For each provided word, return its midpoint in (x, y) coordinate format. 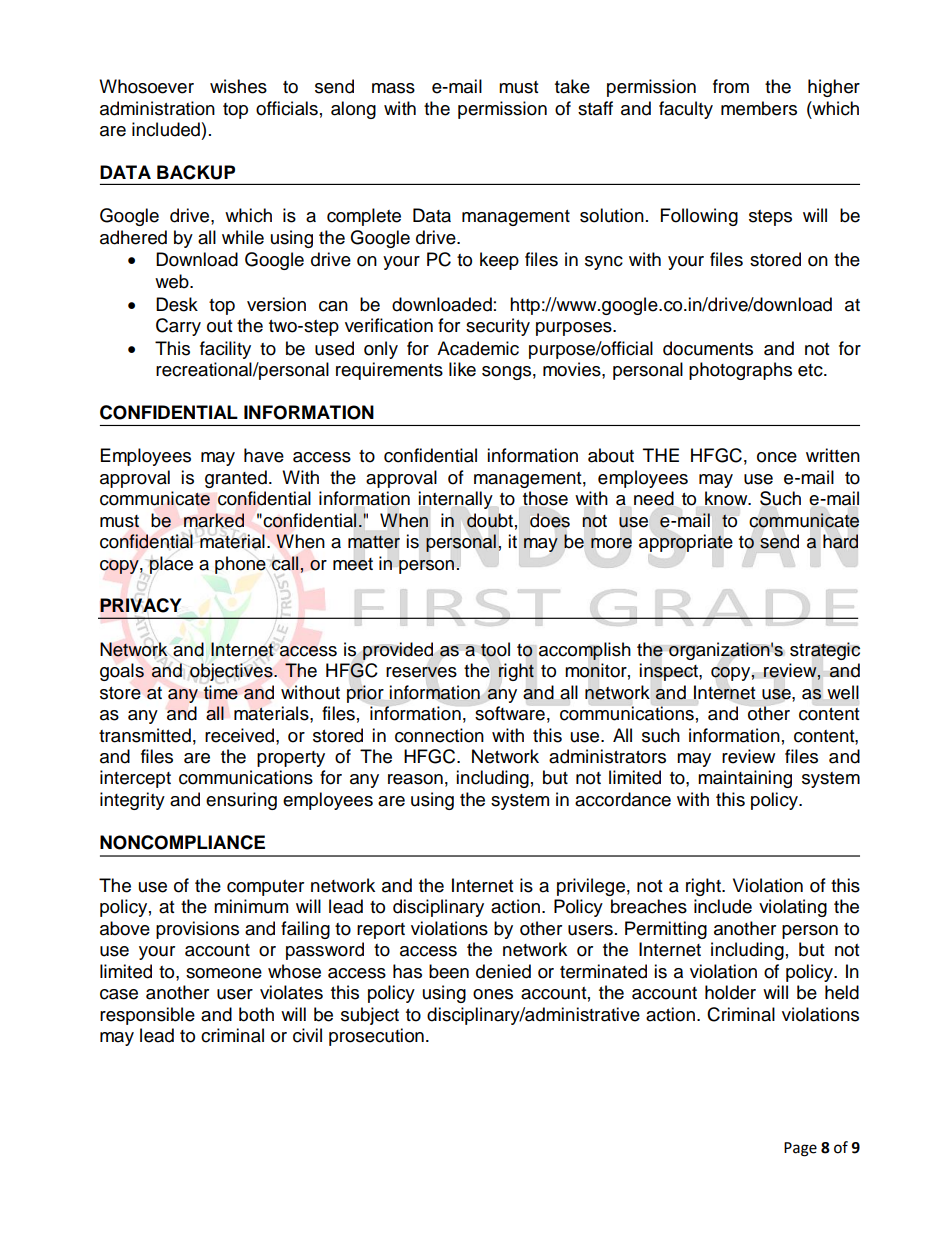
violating (793, 908)
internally (455, 500)
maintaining (745, 779)
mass (393, 88)
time (221, 692)
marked (214, 520)
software (510, 713)
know (727, 498)
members (759, 108)
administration (157, 108)
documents (708, 348)
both (256, 1014)
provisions (197, 930)
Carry (178, 327)
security (498, 327)
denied (503, 971)
